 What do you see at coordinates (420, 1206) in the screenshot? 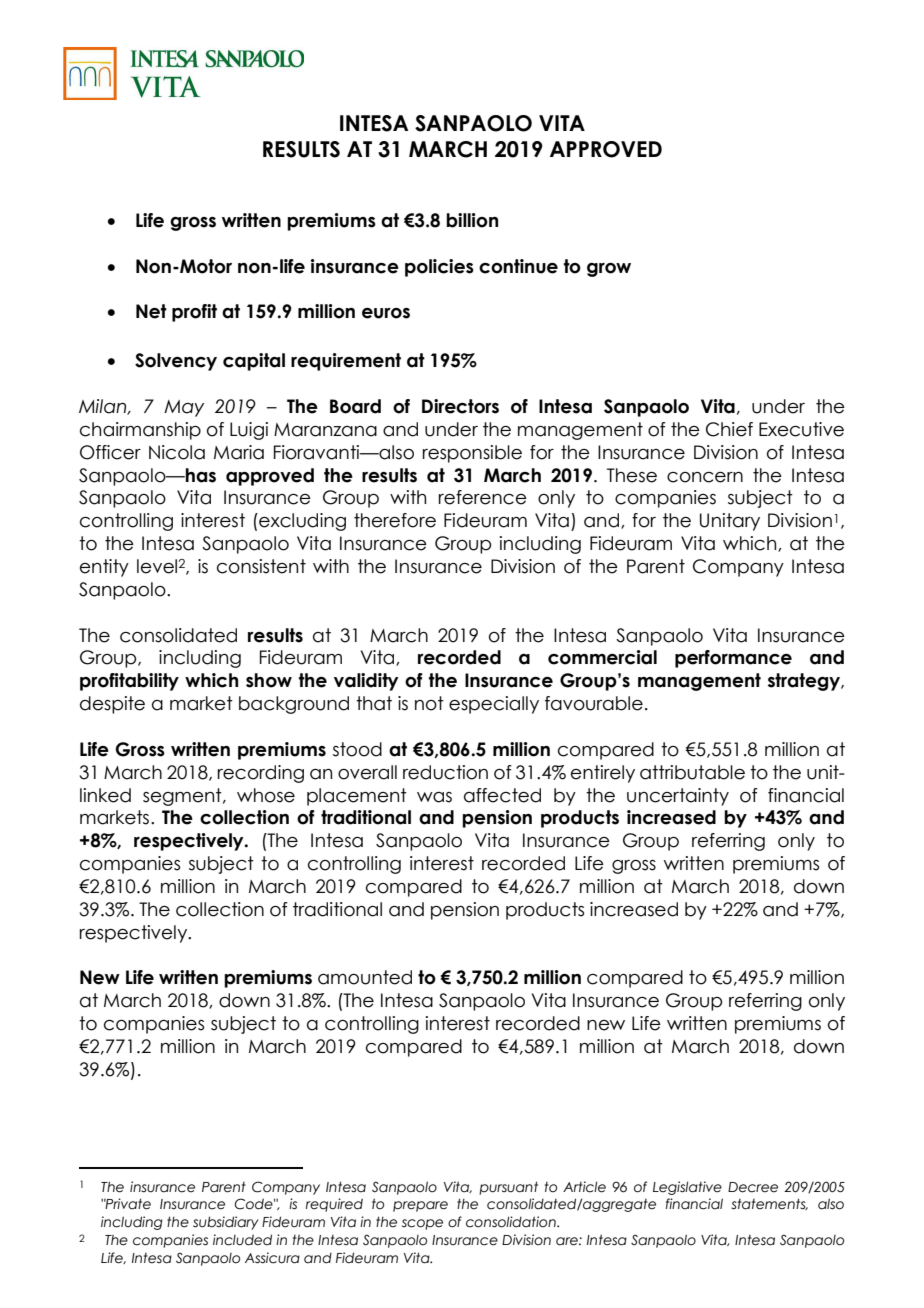
I see `prepare` at bounding box center [420, 1206].
